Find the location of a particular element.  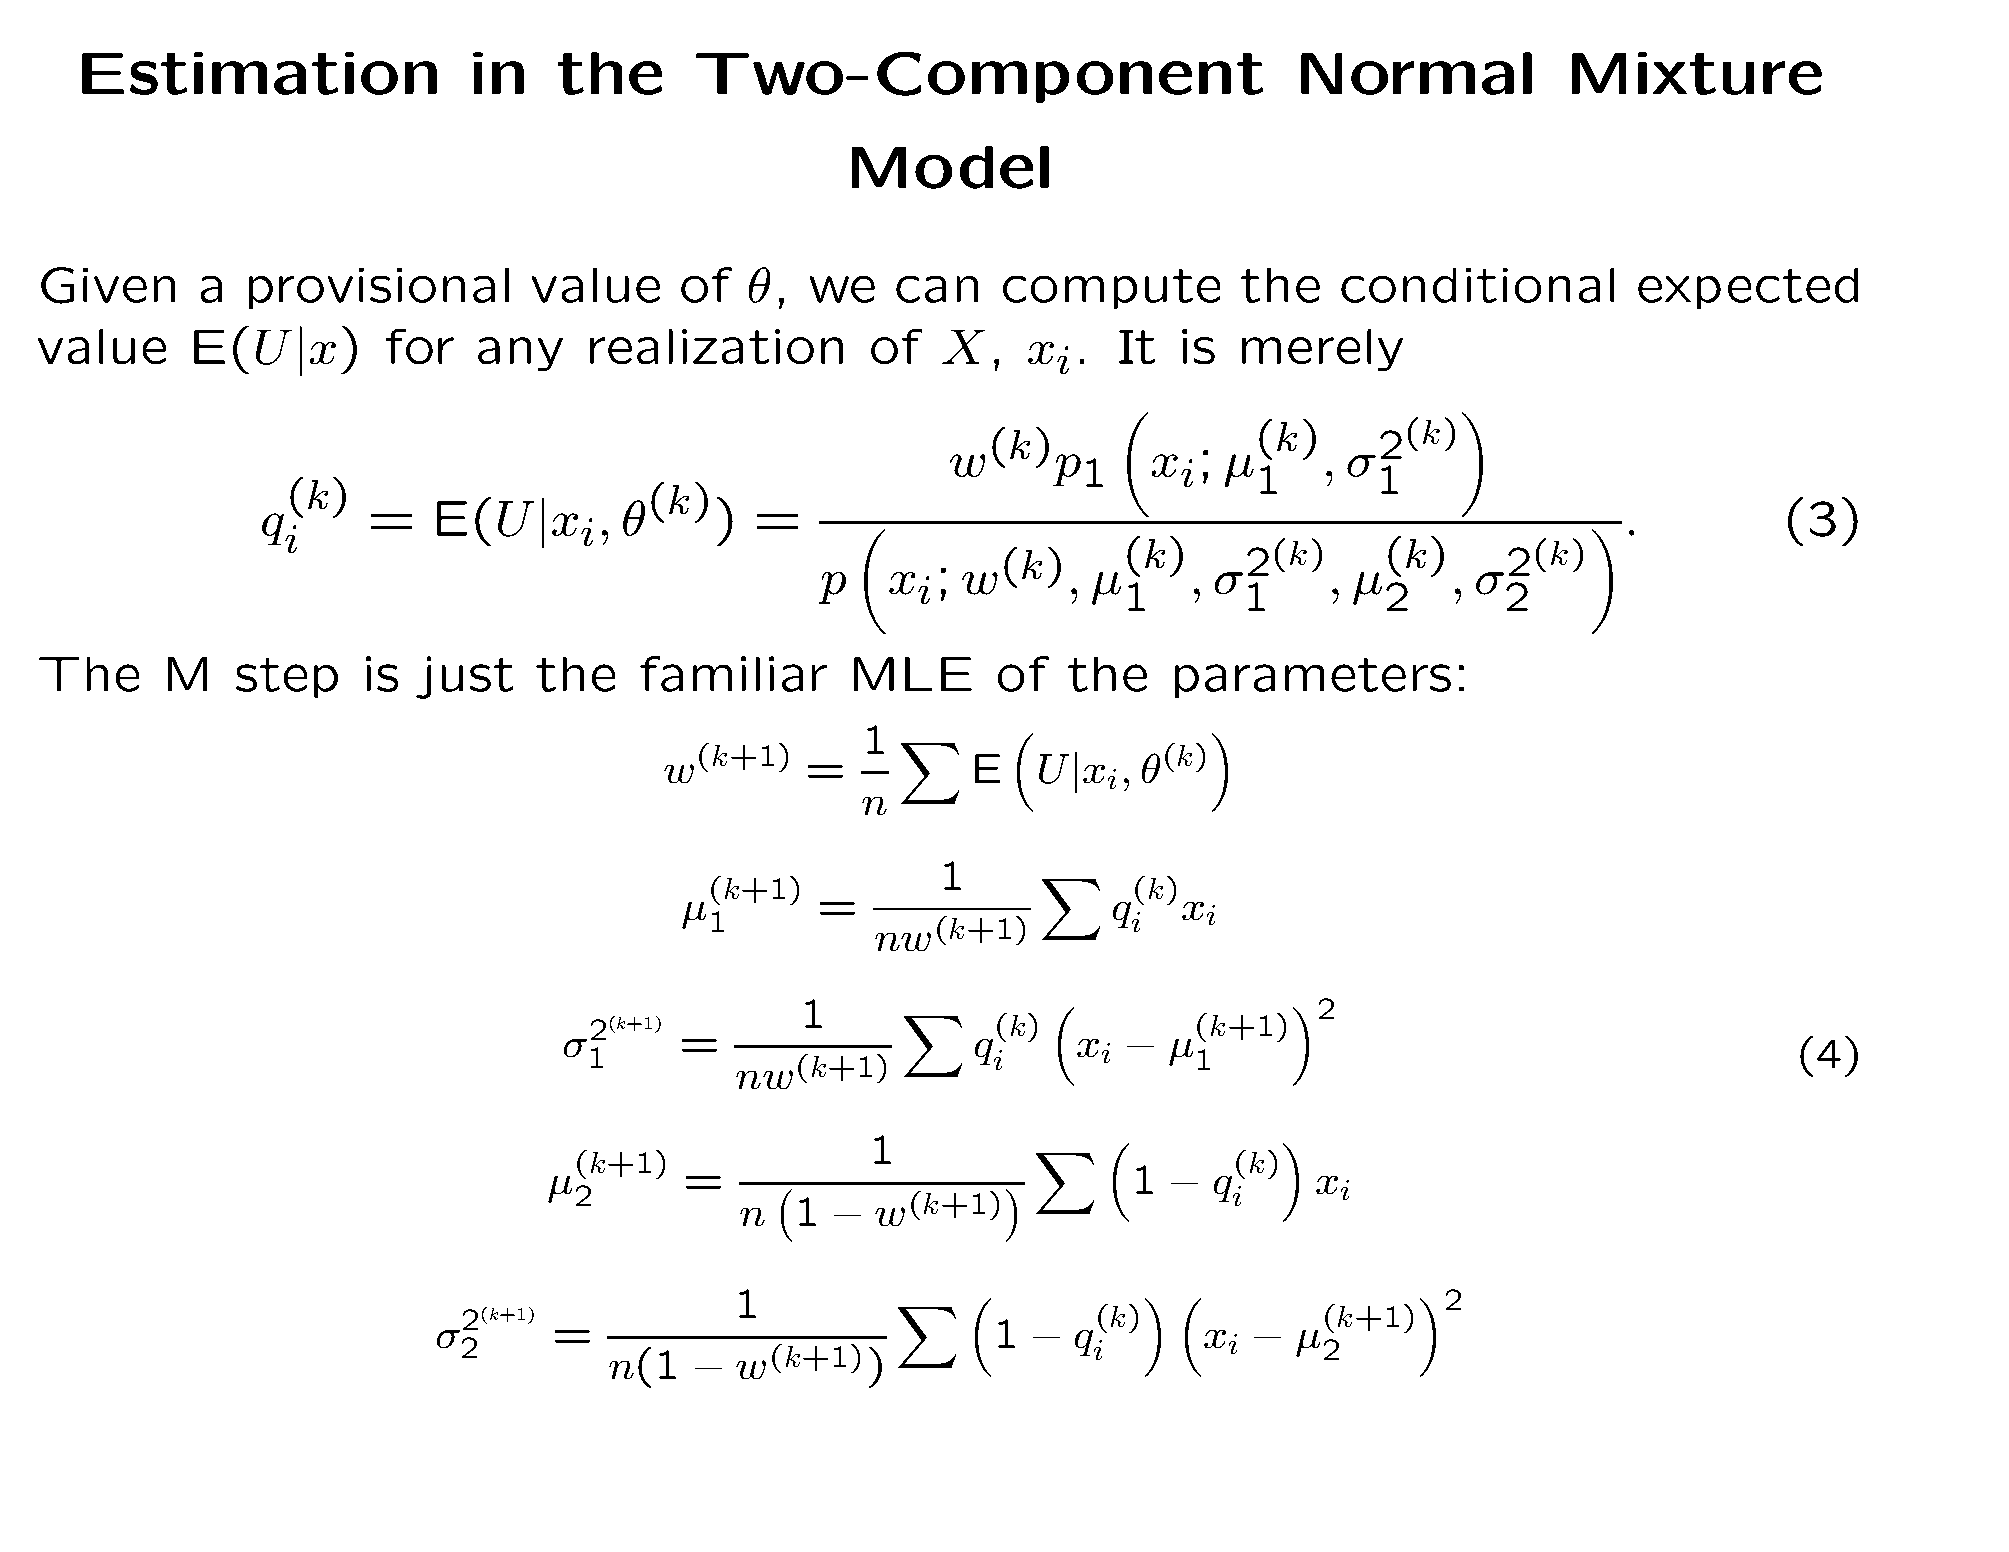

step is located at coordinates (287, 678).
